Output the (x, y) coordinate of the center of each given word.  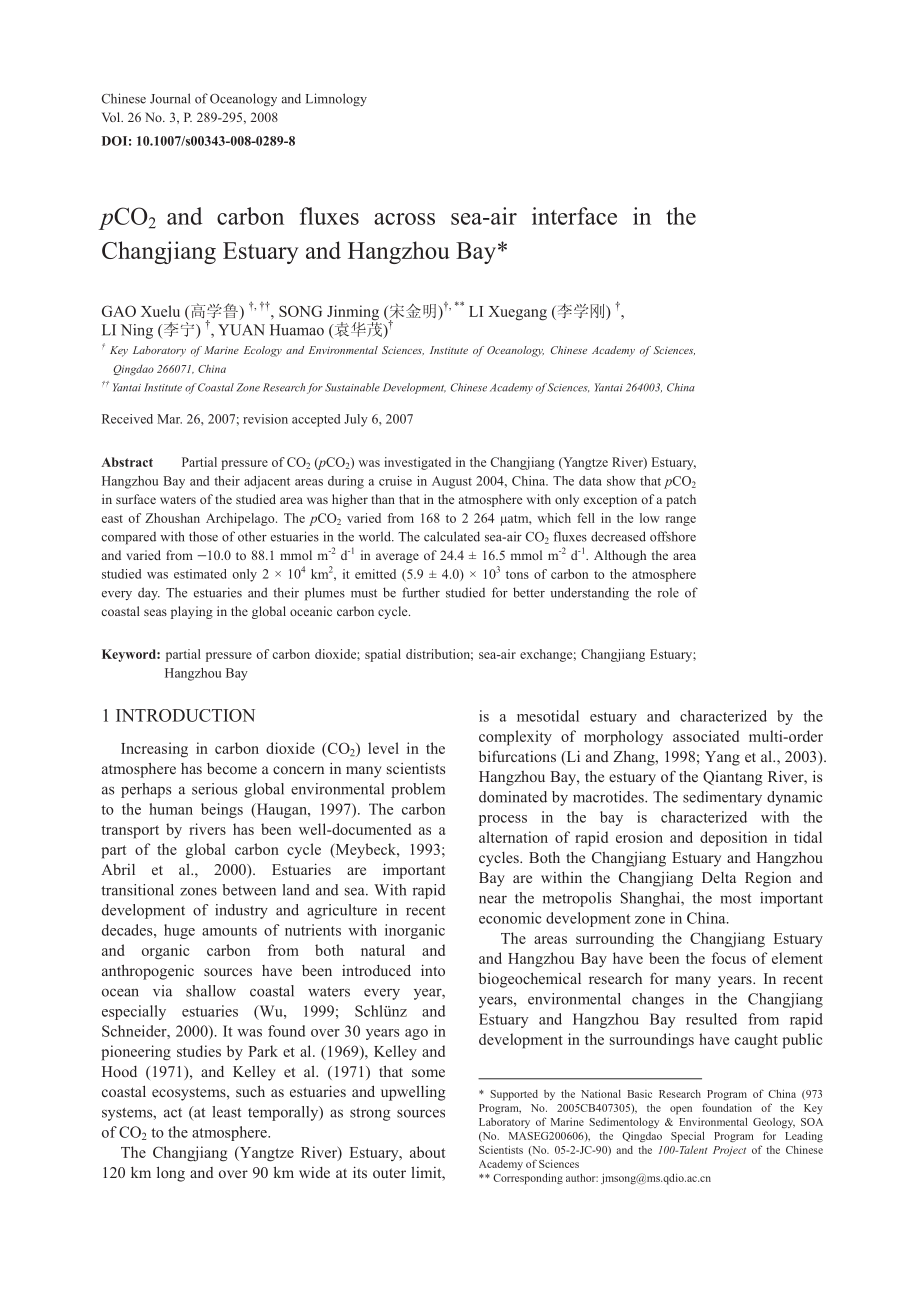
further (421, 592)
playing (192, 612)
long (171, 1174)
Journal (170, 98)
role (668, 592)
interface (574, 216)
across (404, 219)
